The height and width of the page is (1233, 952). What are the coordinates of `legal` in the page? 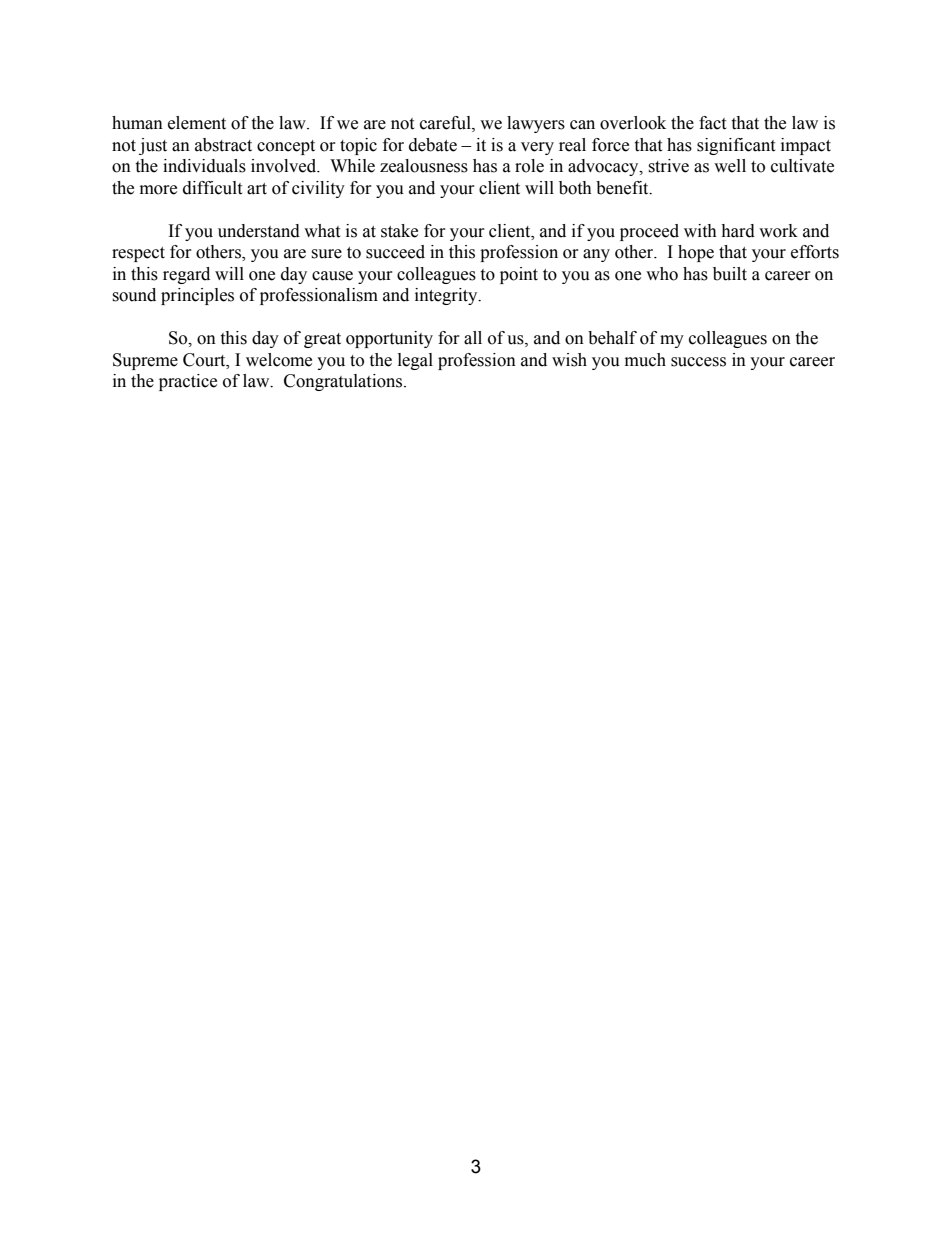 It's located at (415, 361).
